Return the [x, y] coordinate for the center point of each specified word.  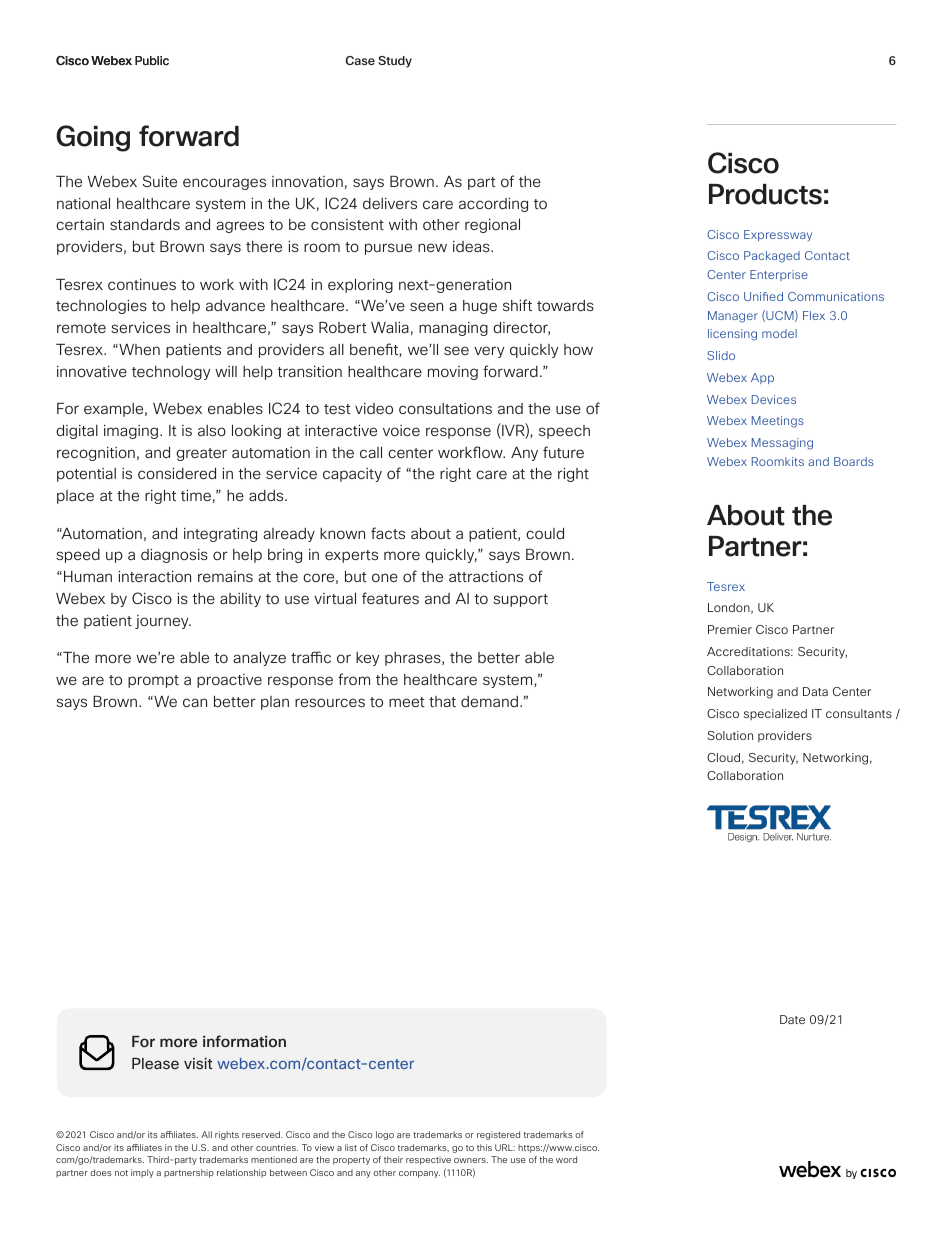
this [484, 1147]
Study [395, 62]
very [489, 352]
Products [765, 194]
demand [491, 701]
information [244, 1041]
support [520, 600]
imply [142, 1173]
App [762, 378]
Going [93, 138]
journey [163, 622]
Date [792, 1019]
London [730, 608]
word [566, 1159]
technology [171, 373]
